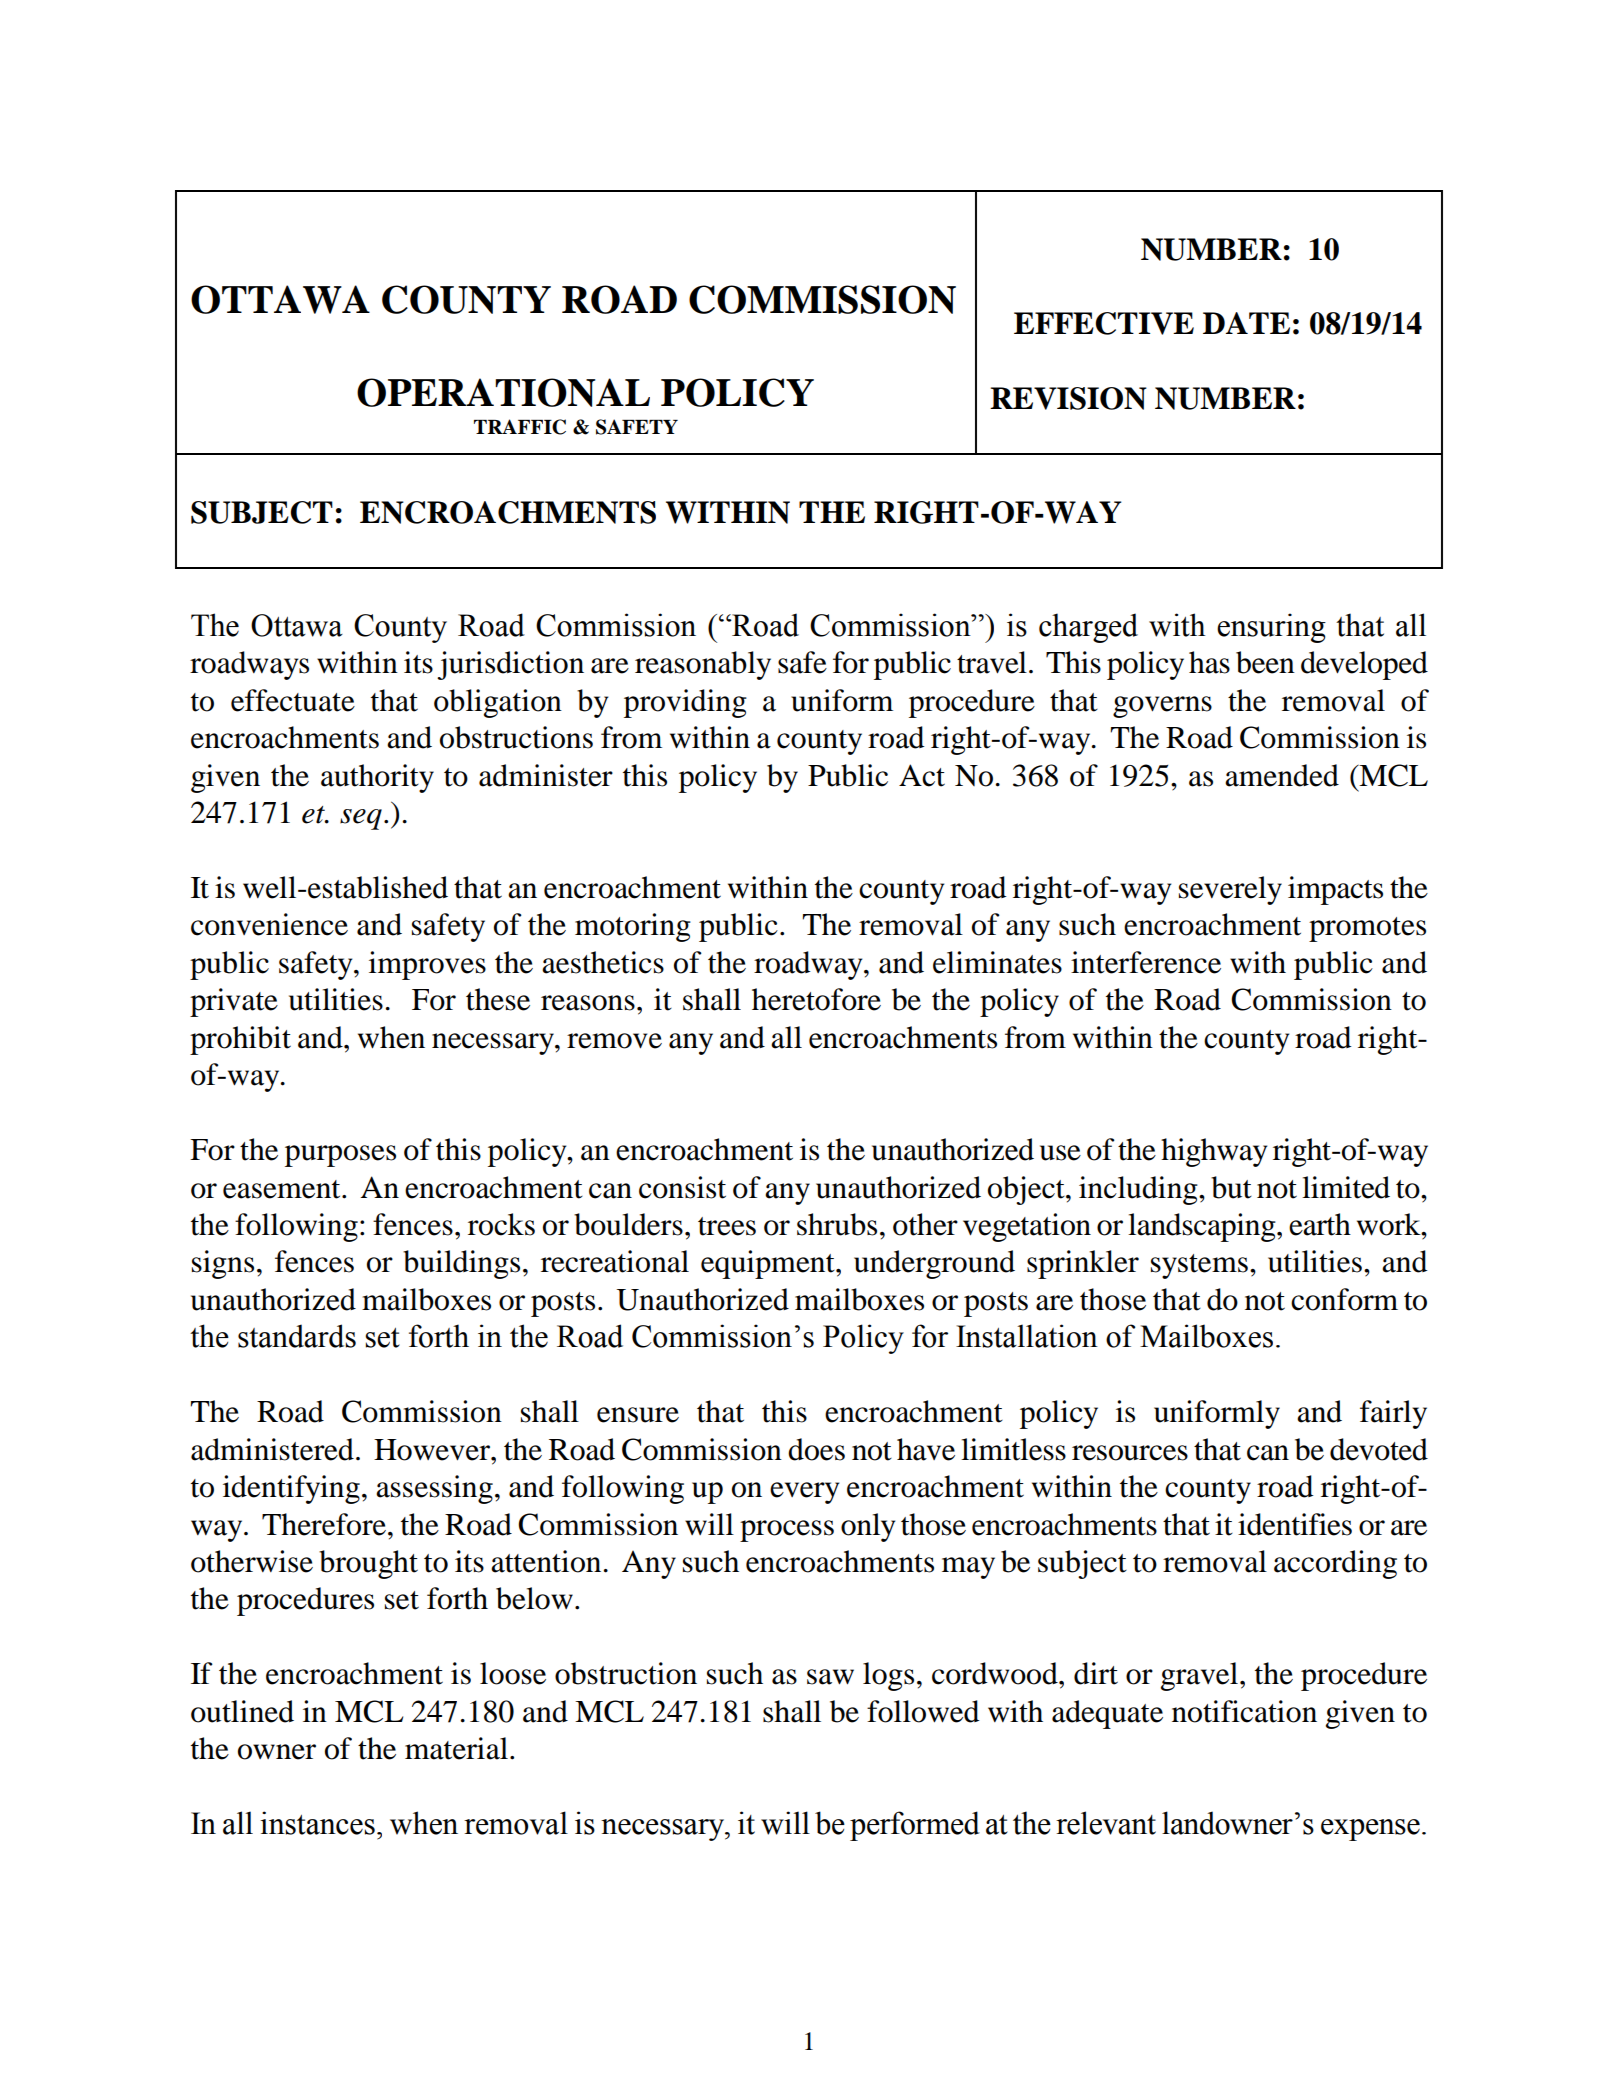 The image size is (1618, 2094). I want to click on severely, so click(1230, 890).
